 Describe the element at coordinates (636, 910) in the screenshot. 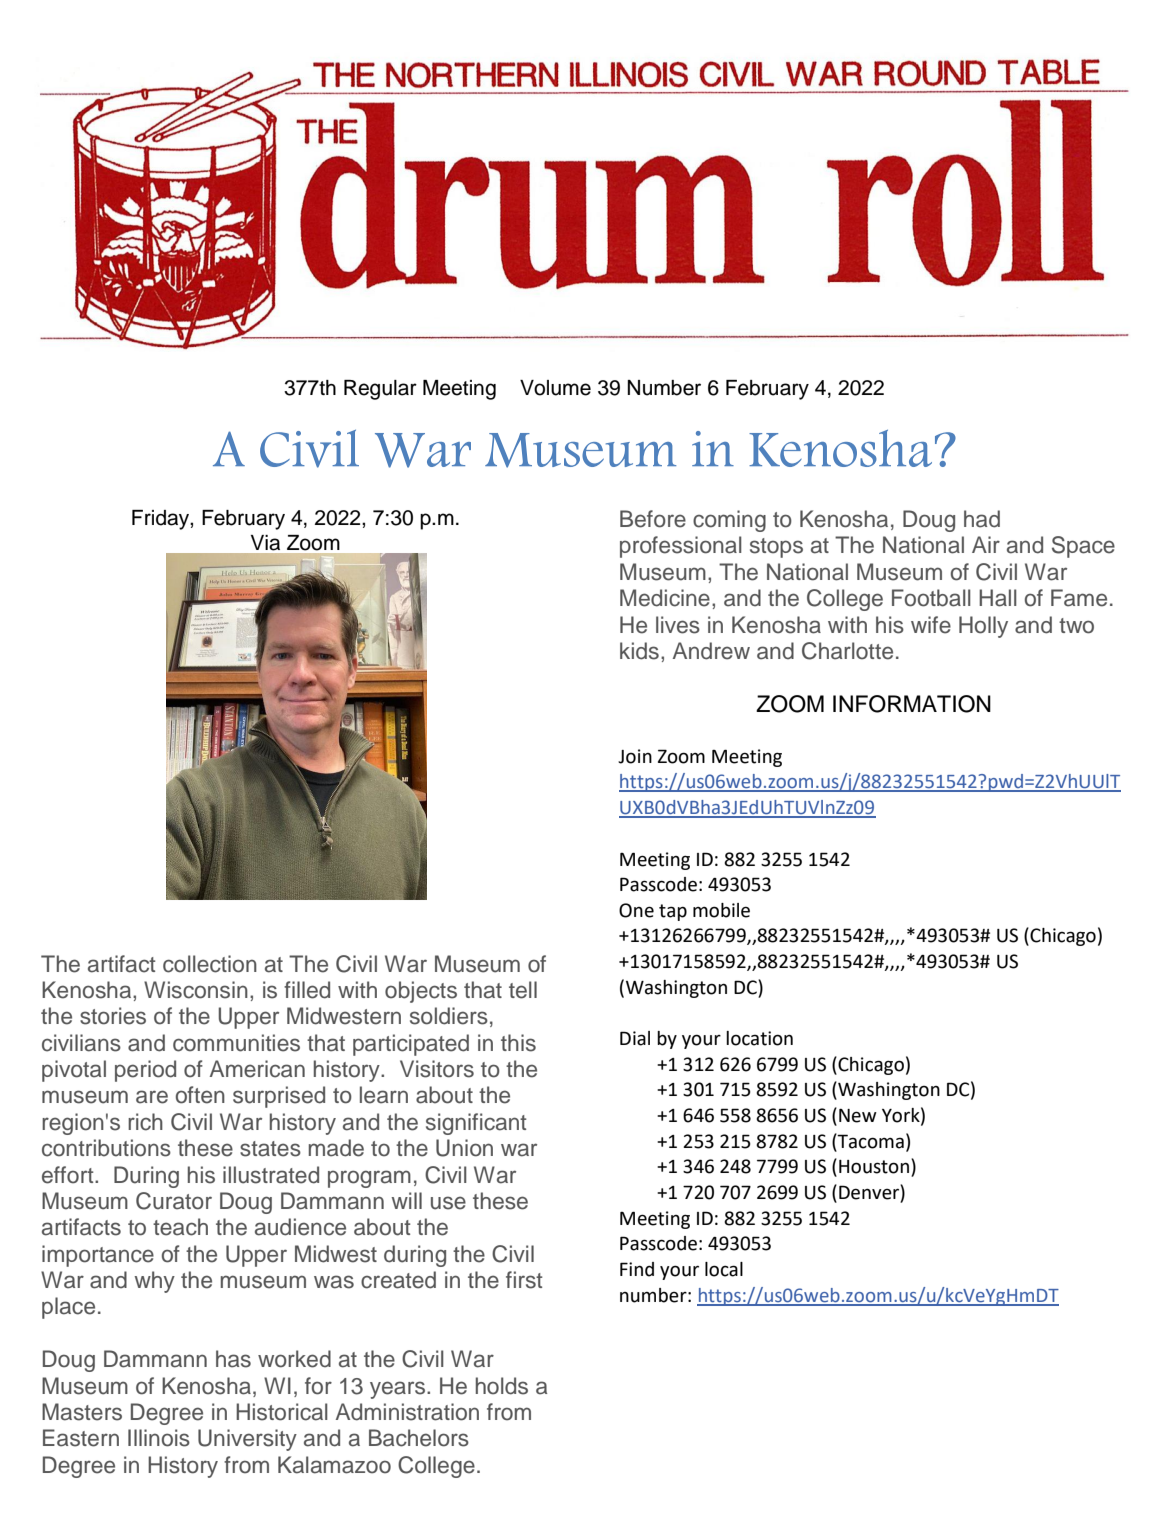

I see `One` at that location.
